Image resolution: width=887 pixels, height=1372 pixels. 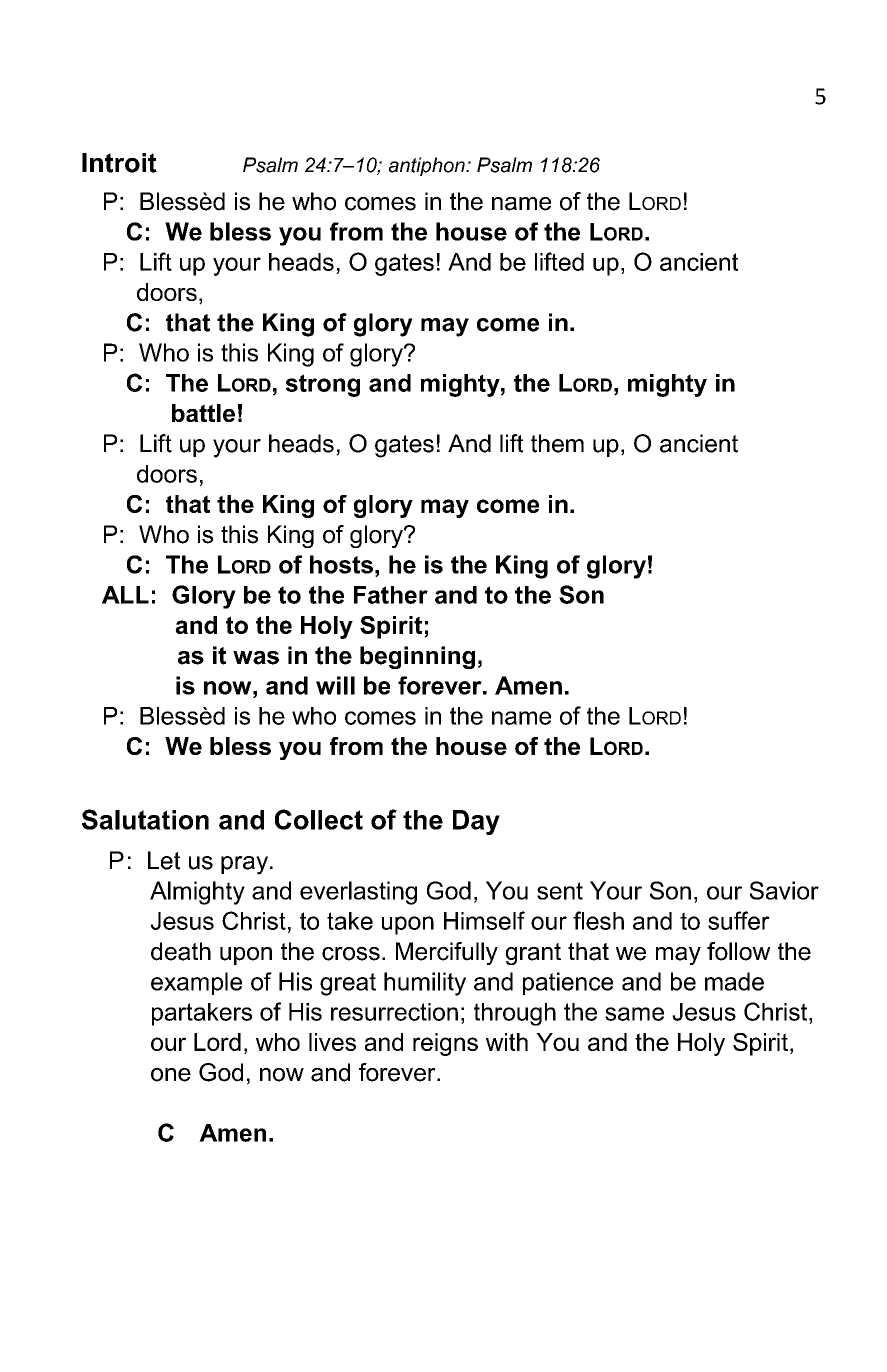 What do you see at coordinates (203, 413) in the document?
I see `battle` at bounding box center [203, 413].
